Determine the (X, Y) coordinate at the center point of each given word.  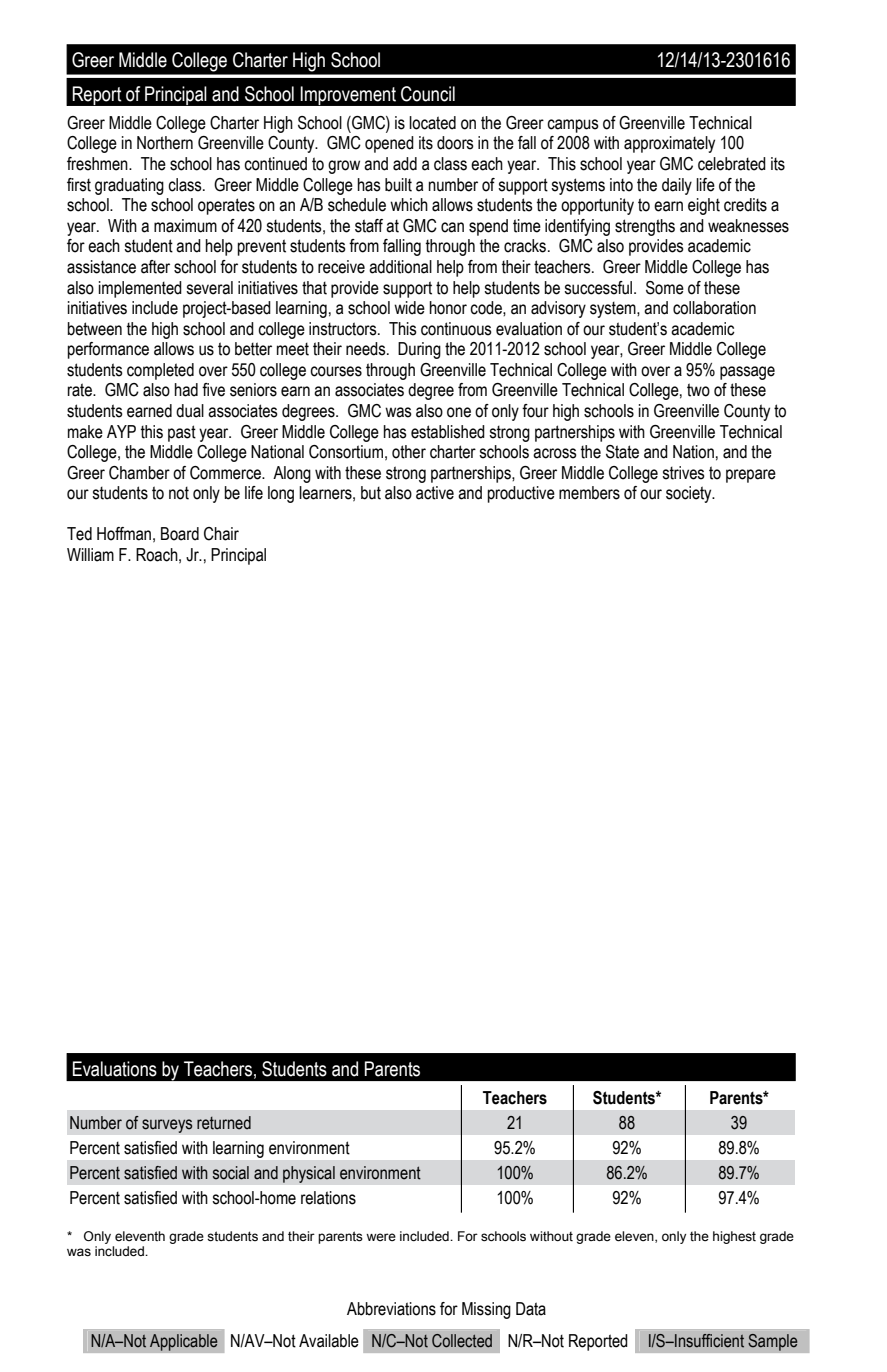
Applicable (183, 1342)
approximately (669, 144)
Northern (165, 143)
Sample (773, 1342)
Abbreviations (391, 1309)
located (432, 123)
